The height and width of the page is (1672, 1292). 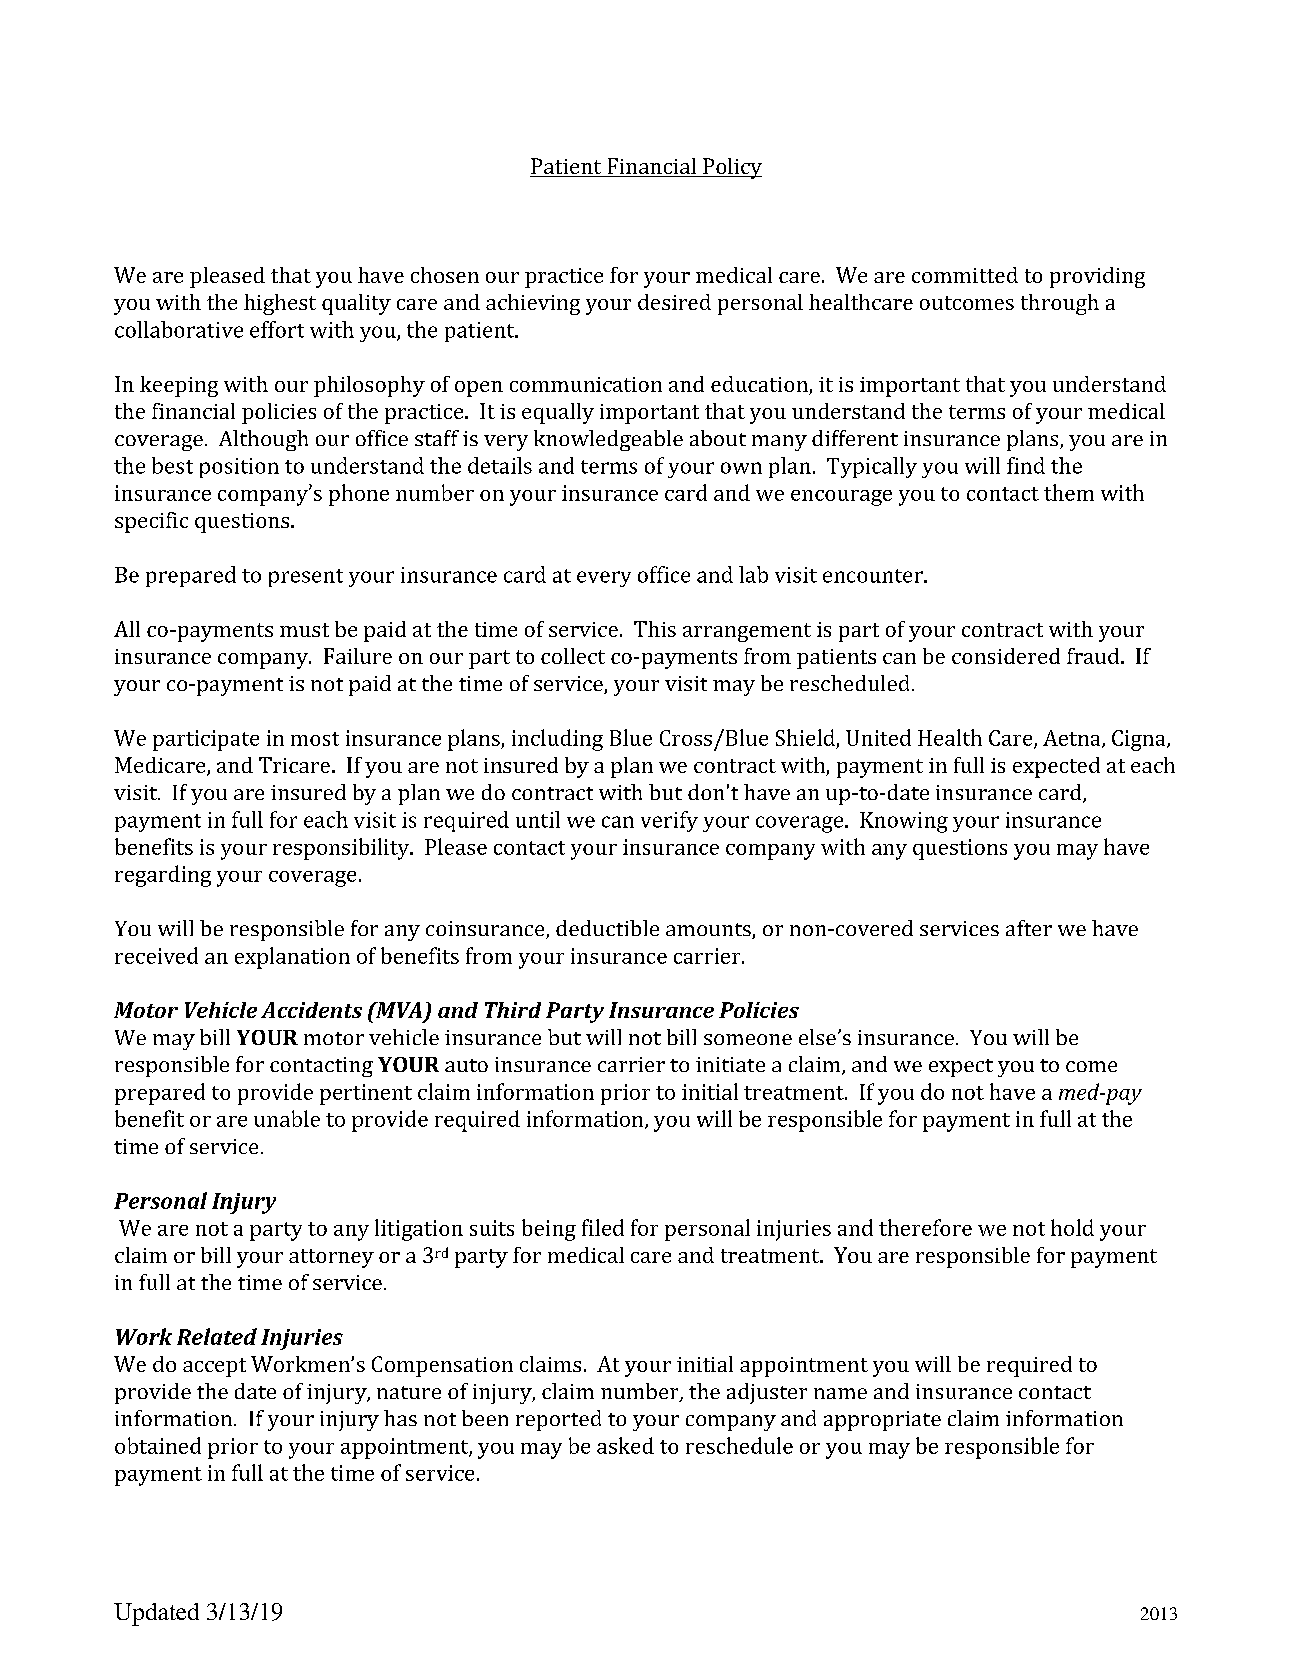 What do you see at coordinates (1073, 739) in the page?
I see `Aetna` at bounding box center [1073, 739].
